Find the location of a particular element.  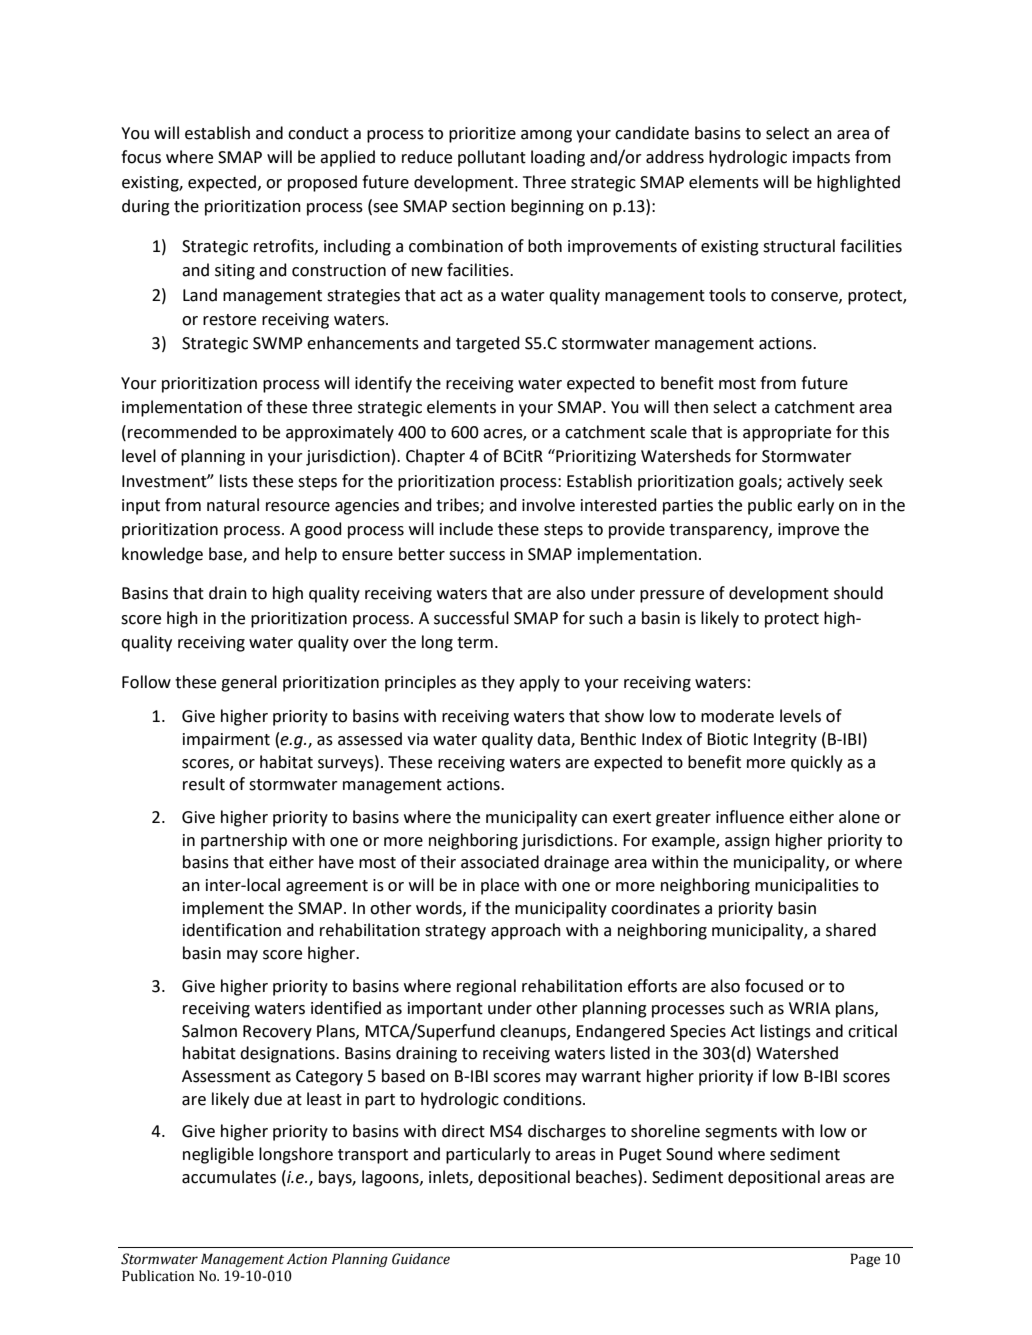

accumulates is located at coordinates (229, 1177).
